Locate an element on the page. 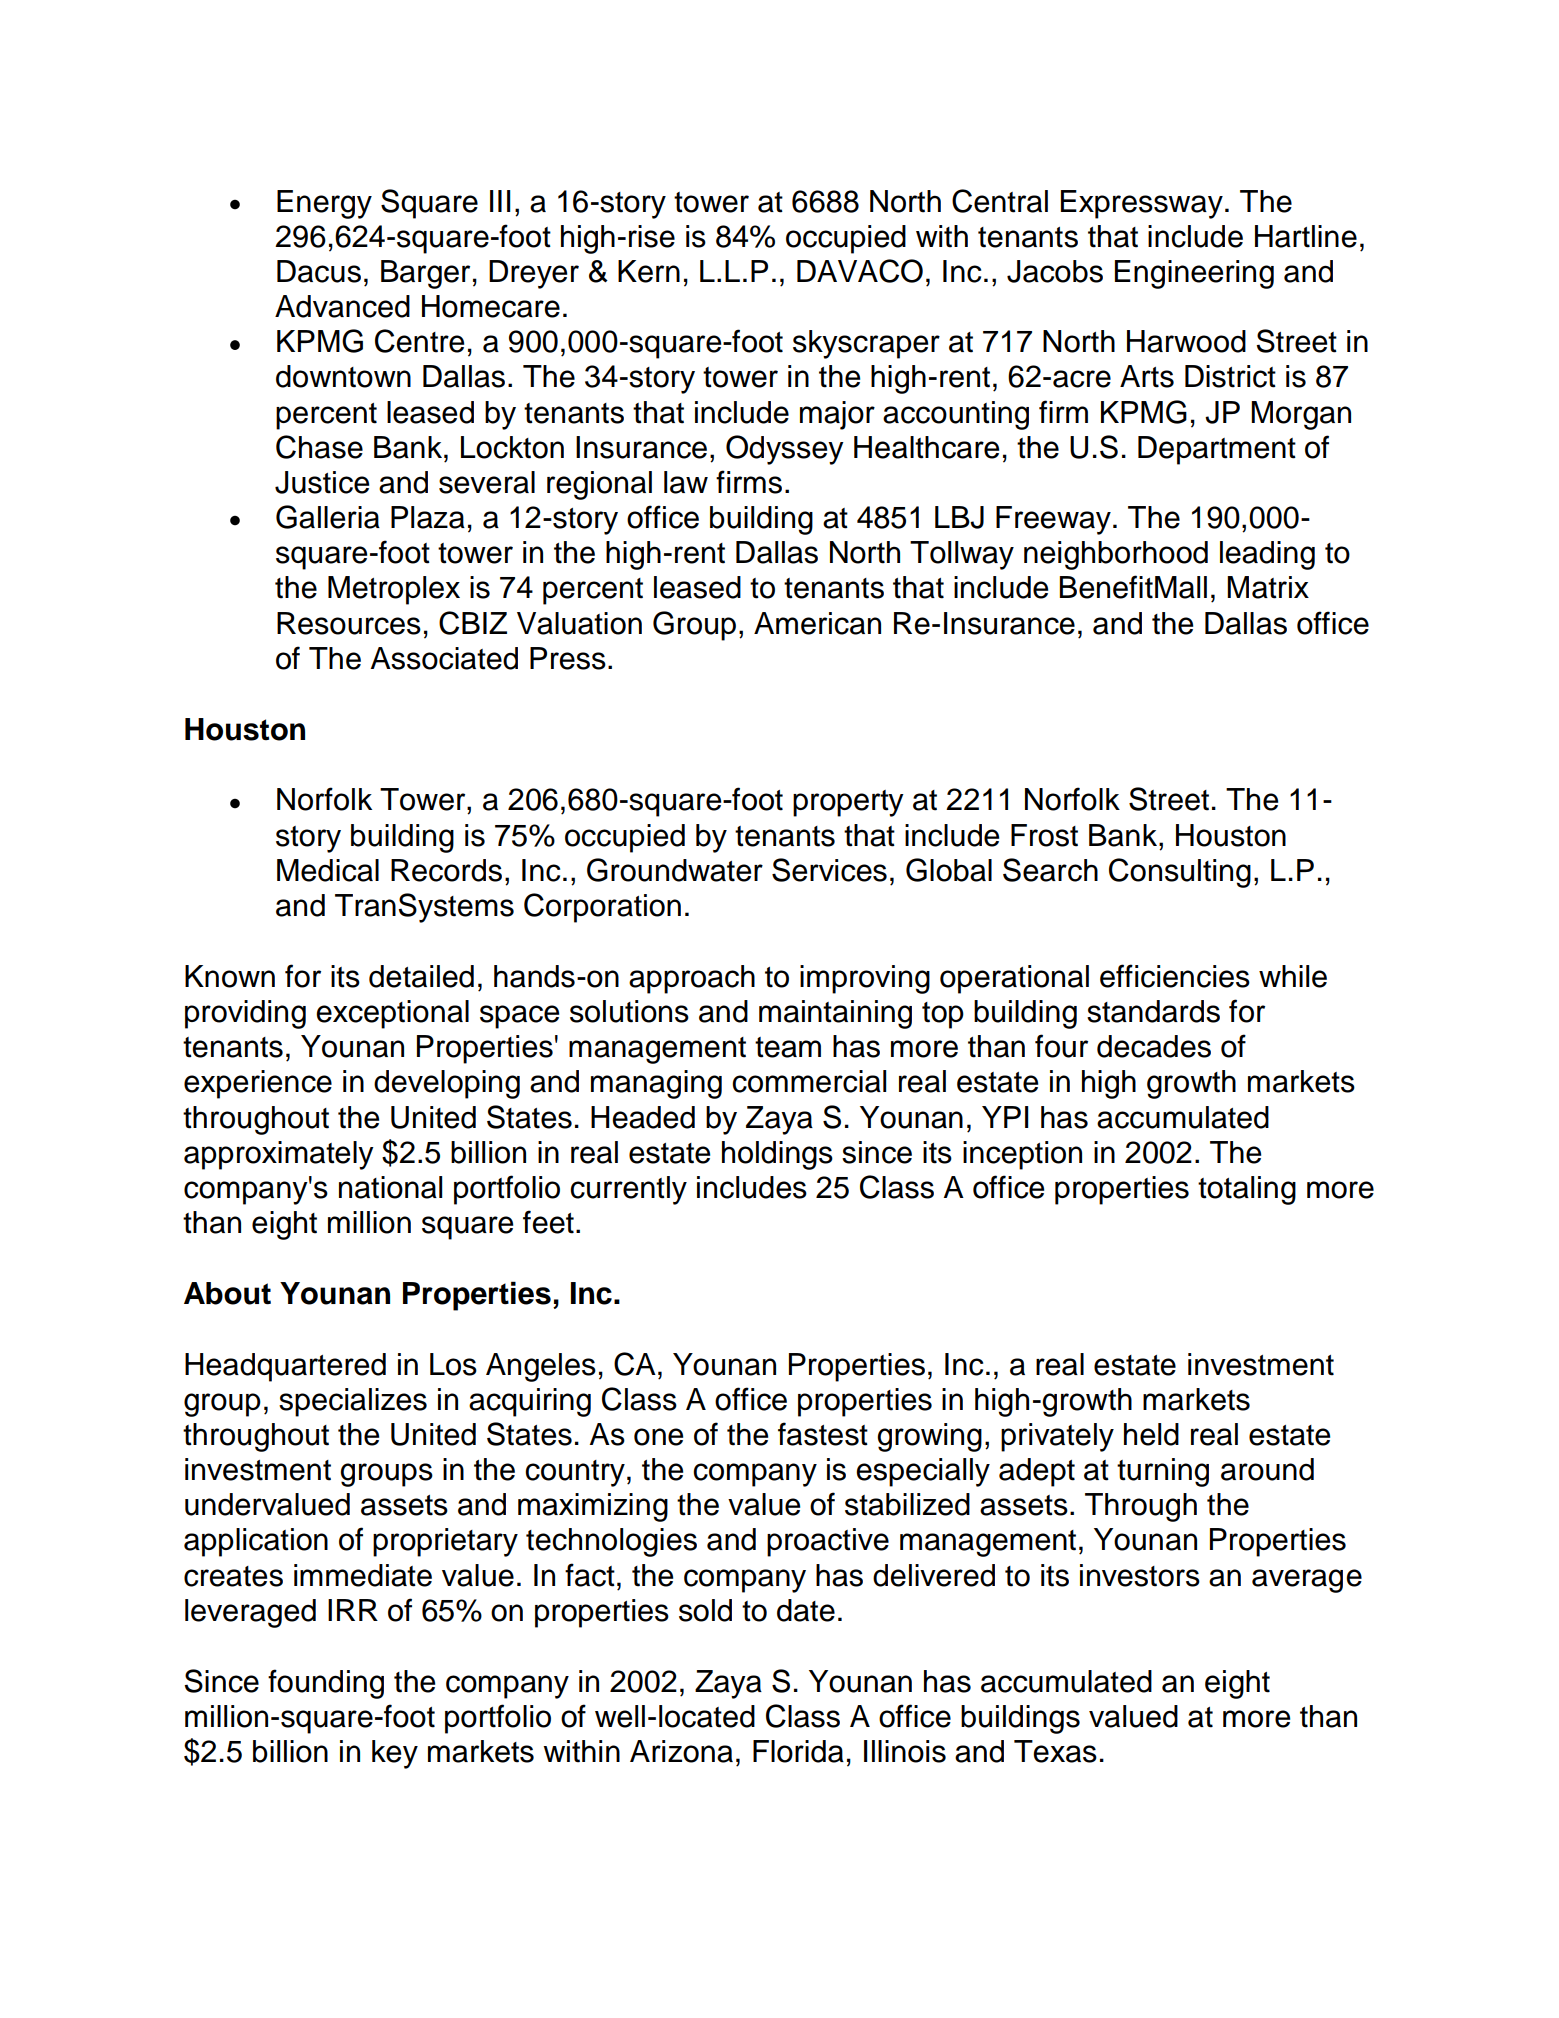 The height and width of the image is (2018, 1559). Associated is located at coordinates (444, 658).
